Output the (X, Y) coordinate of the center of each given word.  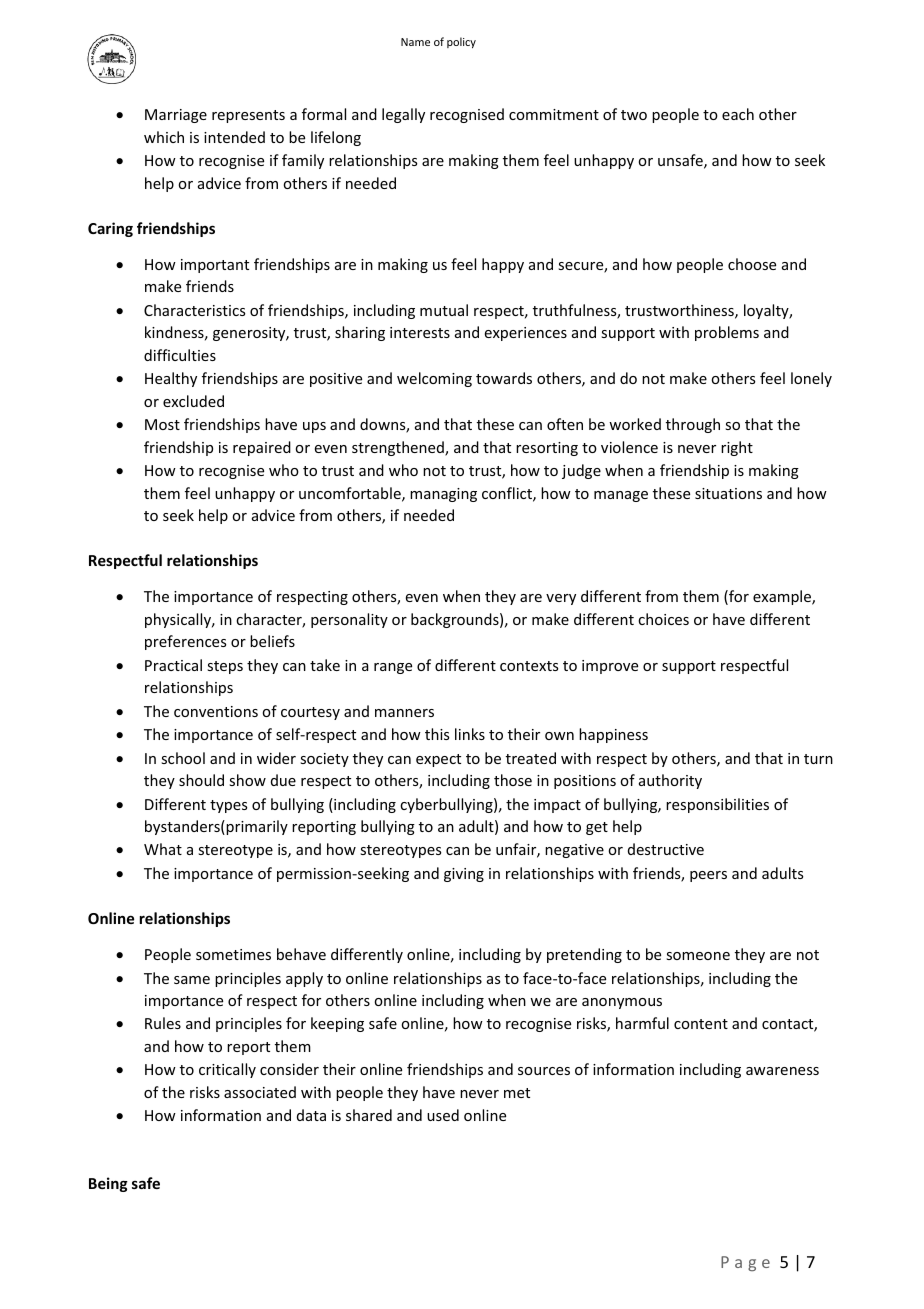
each (738, 114)
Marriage (176, 116)
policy (461, 42)
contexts (529, 666)
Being (108, 1184)
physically (179, 620)
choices (663, 619)
